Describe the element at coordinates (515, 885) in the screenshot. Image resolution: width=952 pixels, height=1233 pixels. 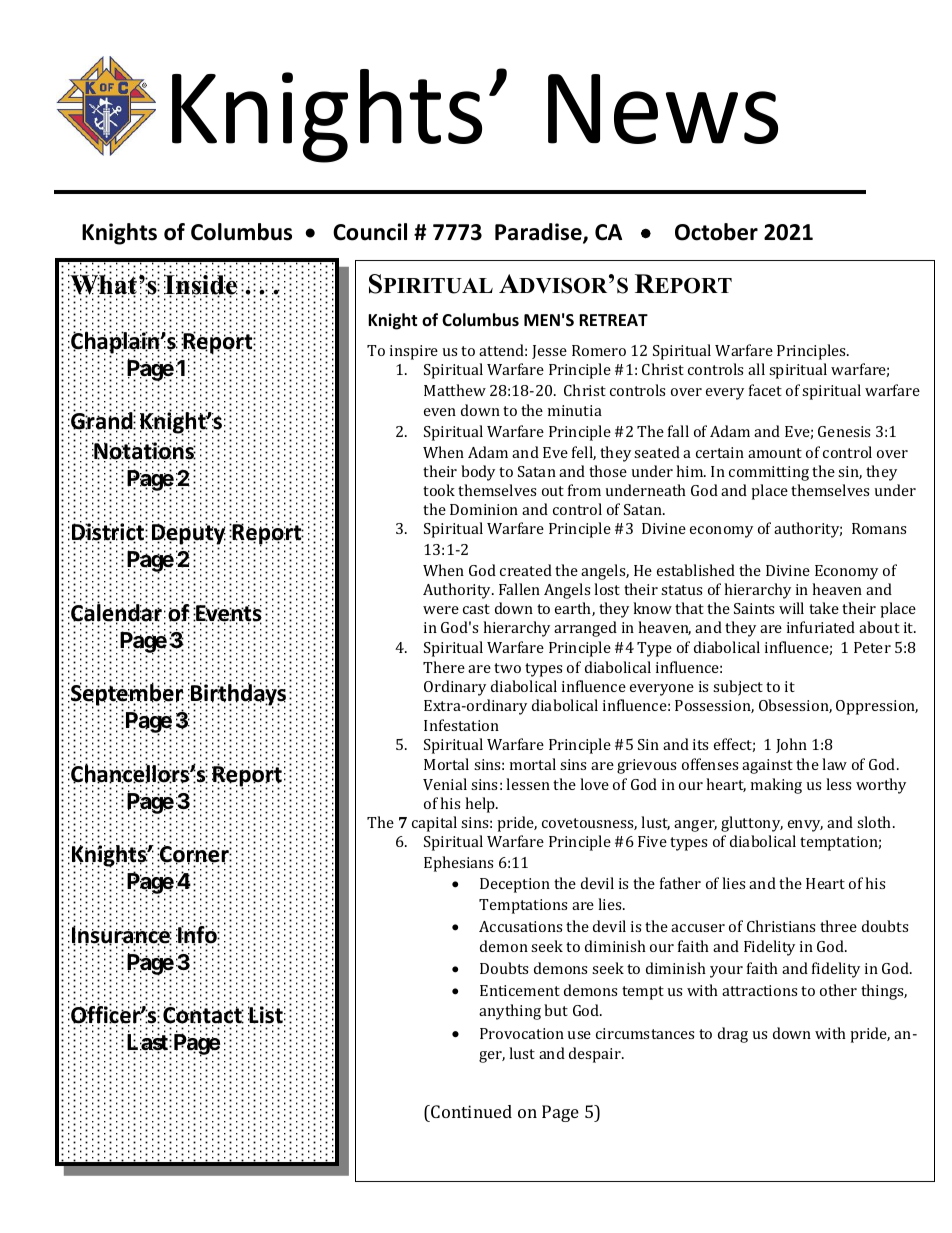
I see `Deception` at that location.
